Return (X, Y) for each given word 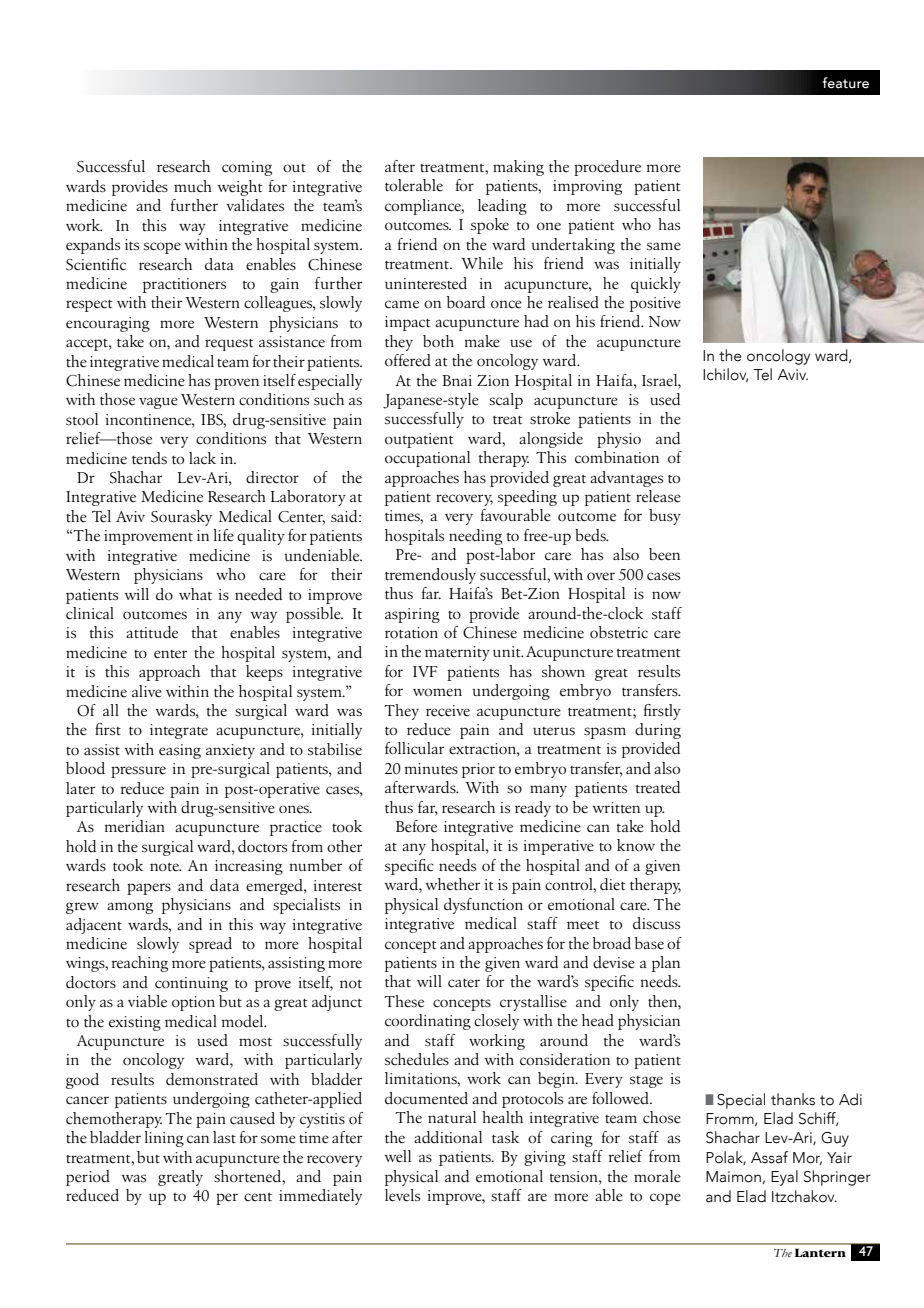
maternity (457, 653)
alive (147, 691)
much (193, 186)
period (88, 1178)
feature (845, 83)
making (518, 168)
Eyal (784, 1178)
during (658, 731)
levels (402, 1195)
